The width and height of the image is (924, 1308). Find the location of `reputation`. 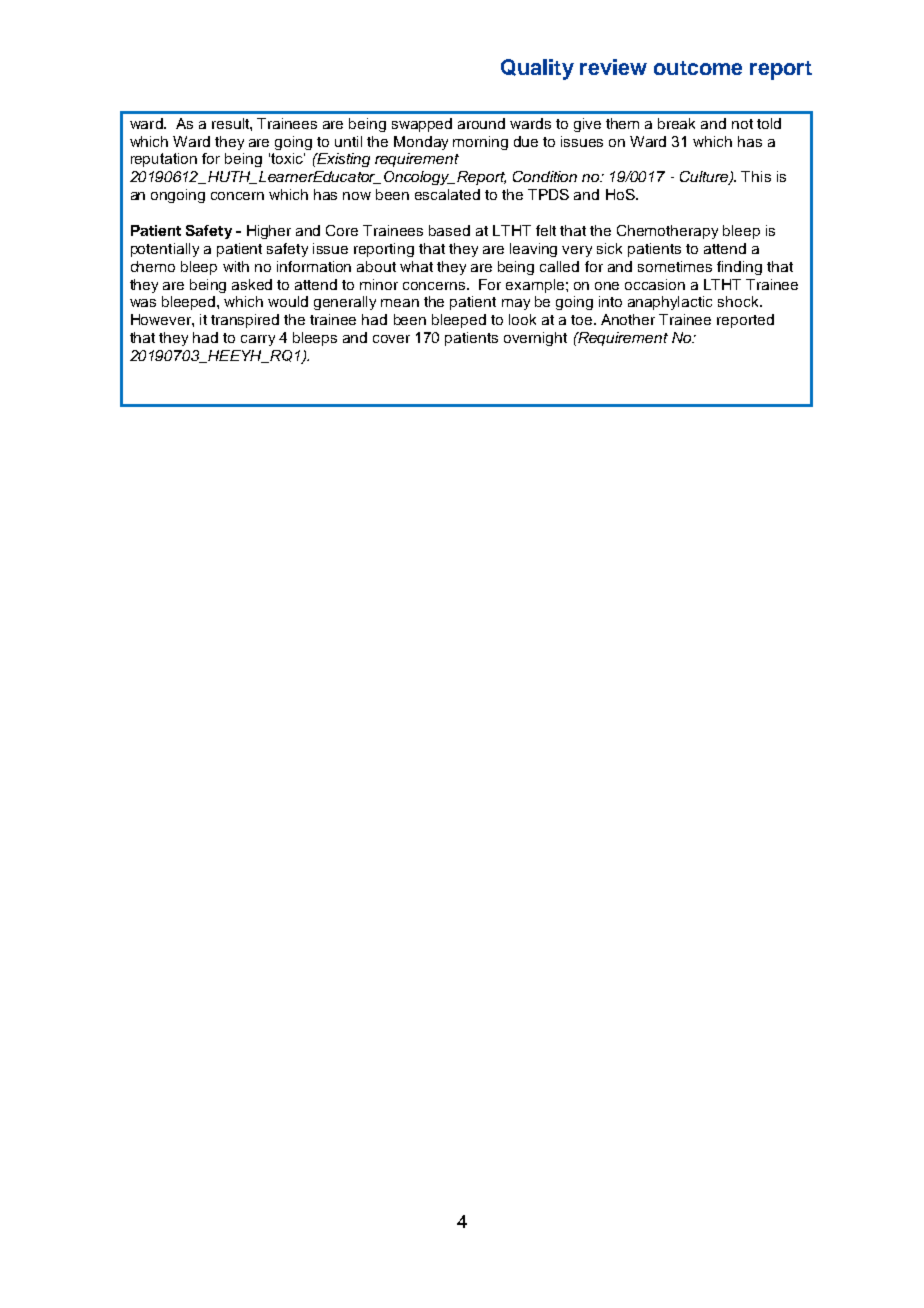

reputation is located at coordinates (164, 160).
